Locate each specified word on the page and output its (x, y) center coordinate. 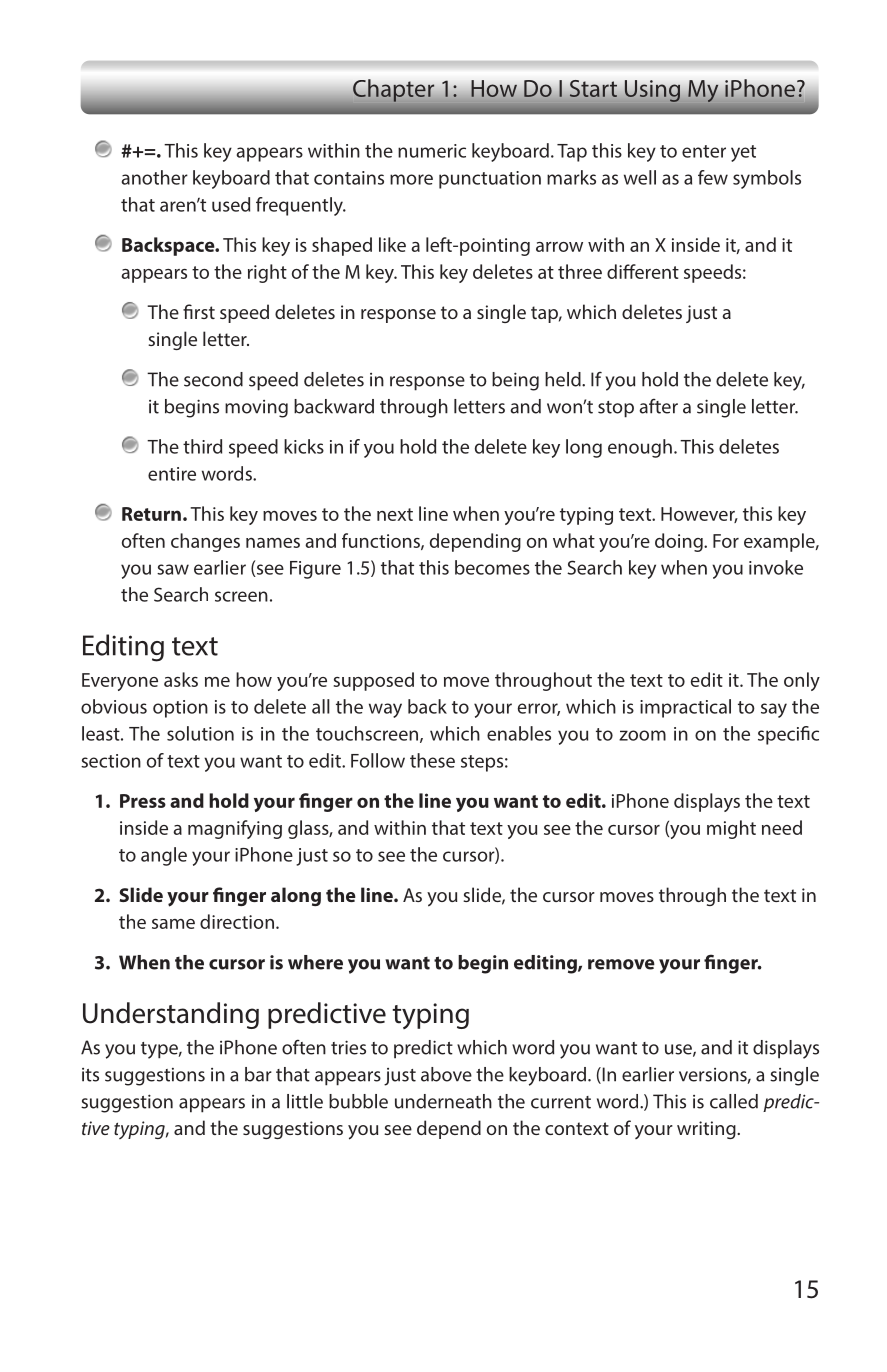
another (155, 177)
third (202, 446)
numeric (432, 151)
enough (640, 448)
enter (704, 151)
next (395, 514)
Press (143, 801)
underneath (443, 1101)
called (734, 1101)
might (731, 829)
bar (258, 1074)
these (432, 760)
